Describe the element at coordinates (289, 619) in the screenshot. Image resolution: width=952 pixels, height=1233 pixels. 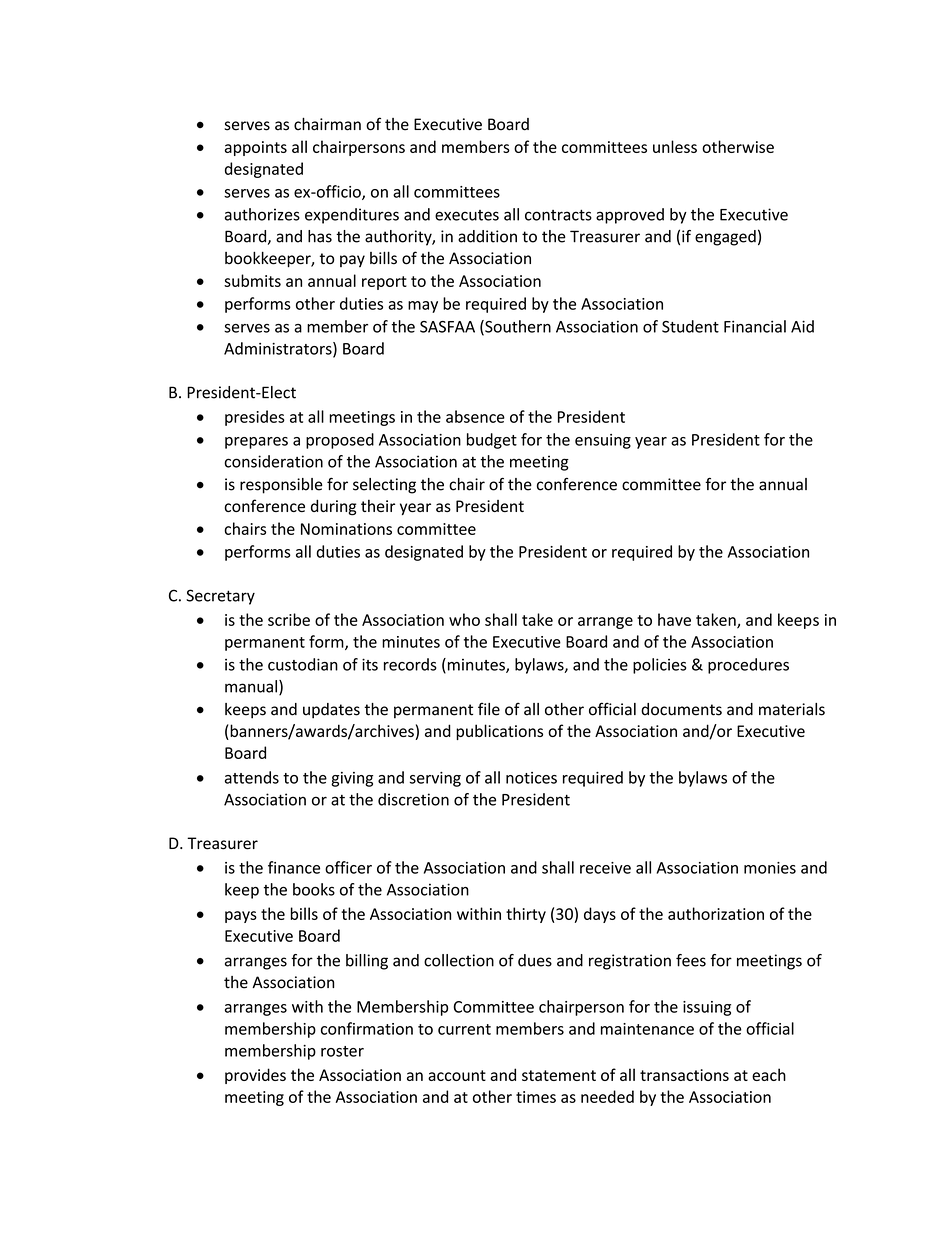
I see `scribe` at that location.
